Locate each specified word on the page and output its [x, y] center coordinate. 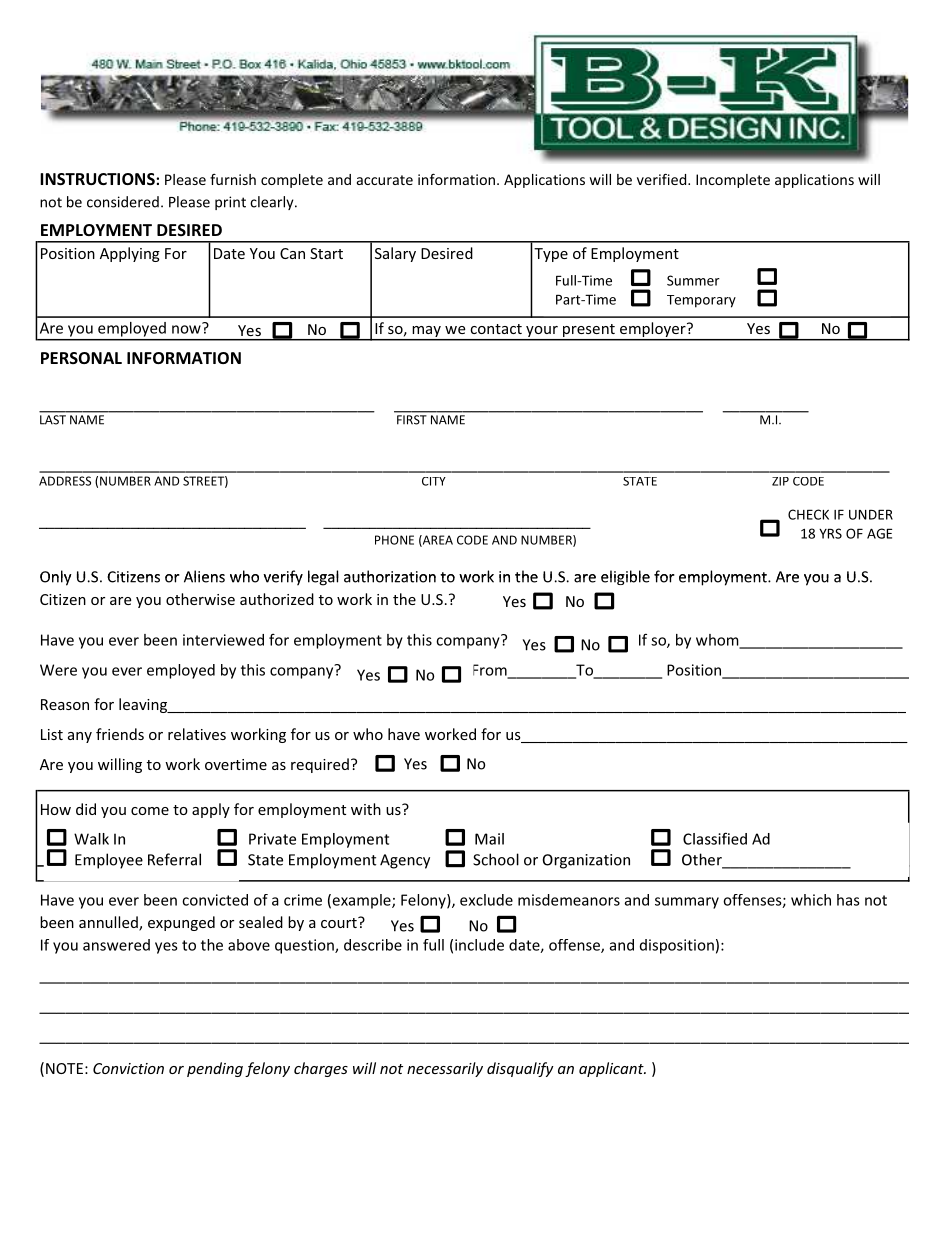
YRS [830, 533]
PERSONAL [81, 358]
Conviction [128, 1068]
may [426, 333]
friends [120, 734]
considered [123, 202]
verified [663, 179]
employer [653, 331]
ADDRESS [65, 481]
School [496, 859]
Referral [174, 859]
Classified [715, 838]
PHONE [394, 540]
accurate [385, 180]
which [811, 900]
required [320, 765]
